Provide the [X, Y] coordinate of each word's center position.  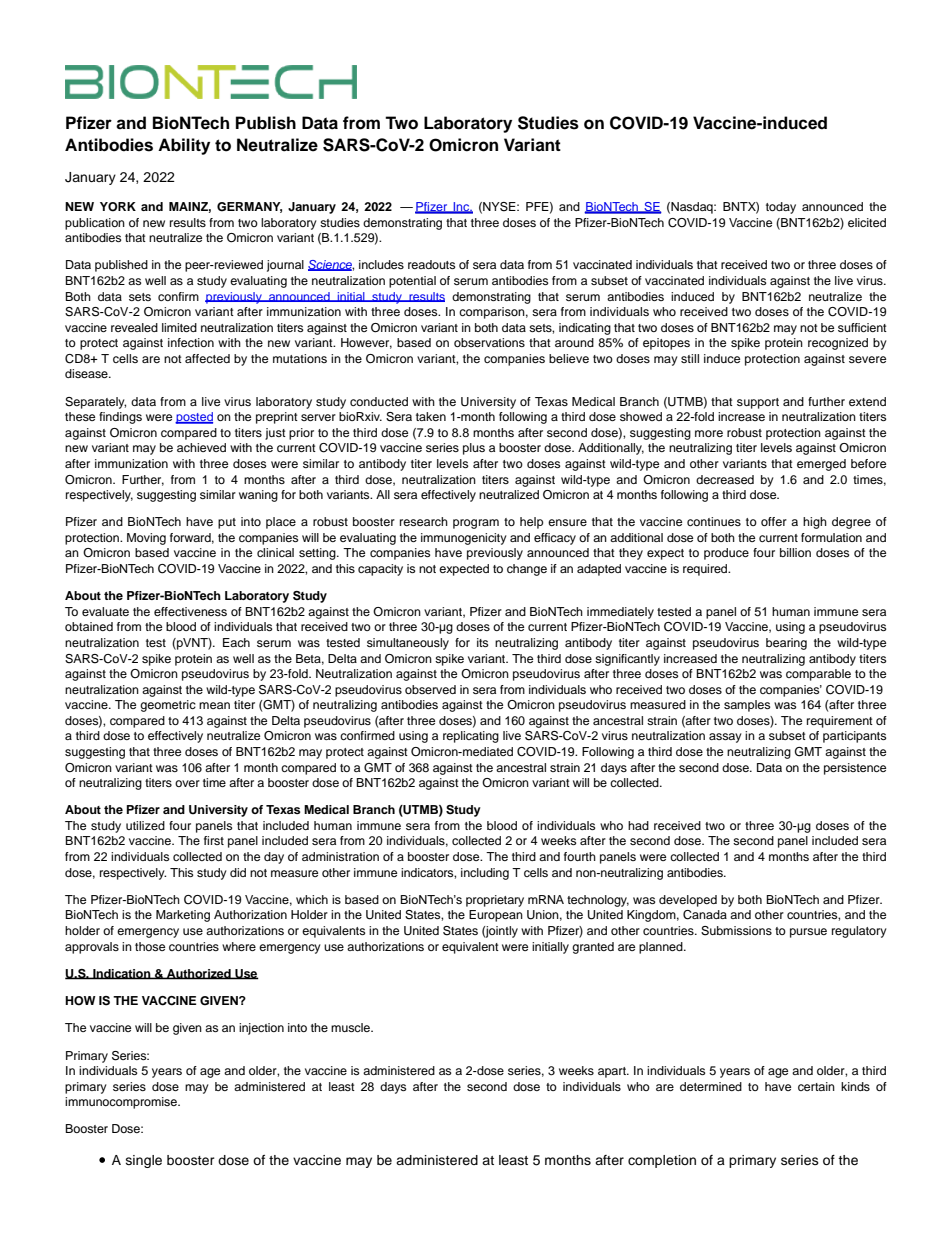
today [781, 208]
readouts [431, 264]
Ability [184, 146]
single [144, 1161]
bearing [786, 644]
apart [613, 1072]
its [482, 642]
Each [236, 642]
